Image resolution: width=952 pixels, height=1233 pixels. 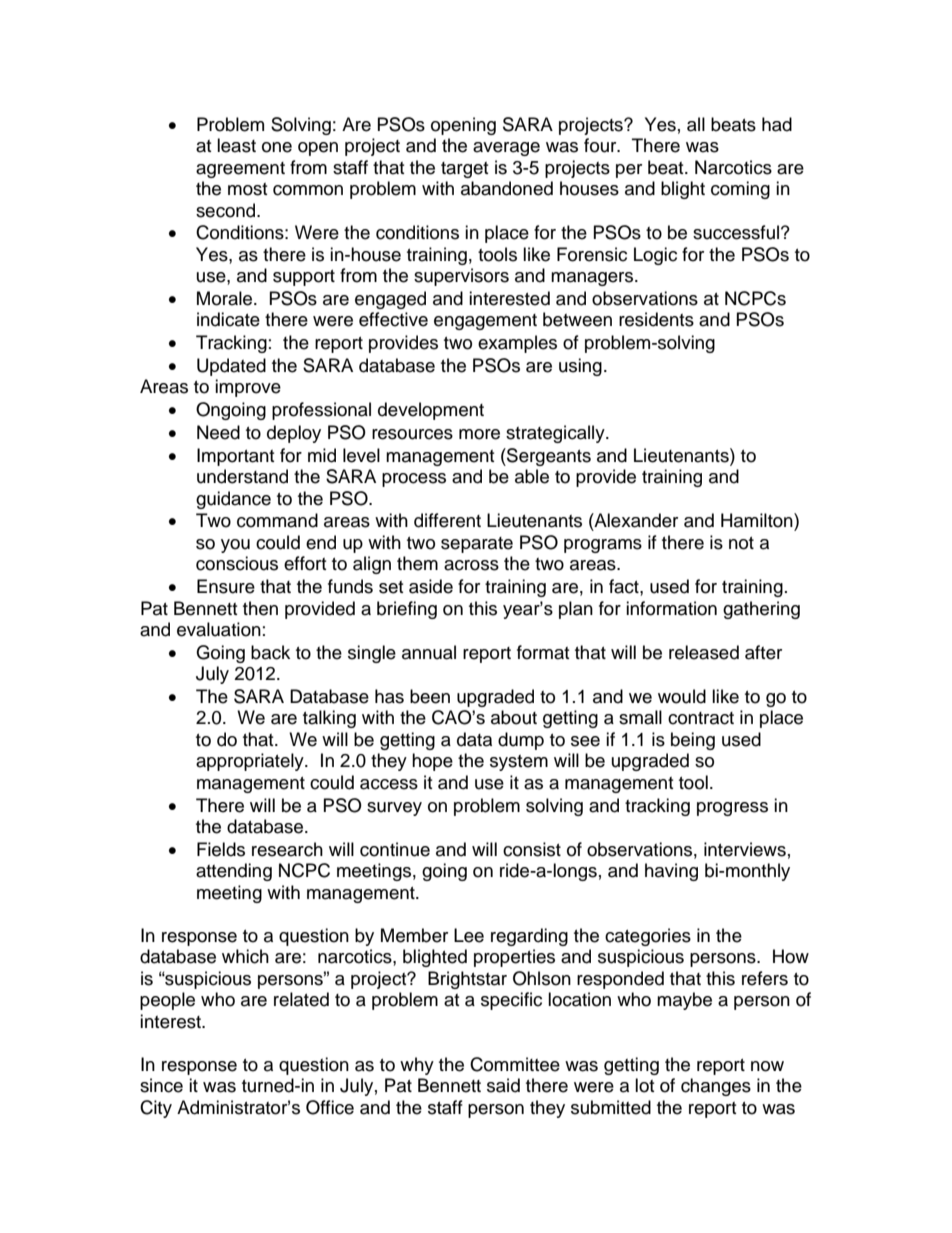 I want to click on evaluation, so click(x=219, y=629).
